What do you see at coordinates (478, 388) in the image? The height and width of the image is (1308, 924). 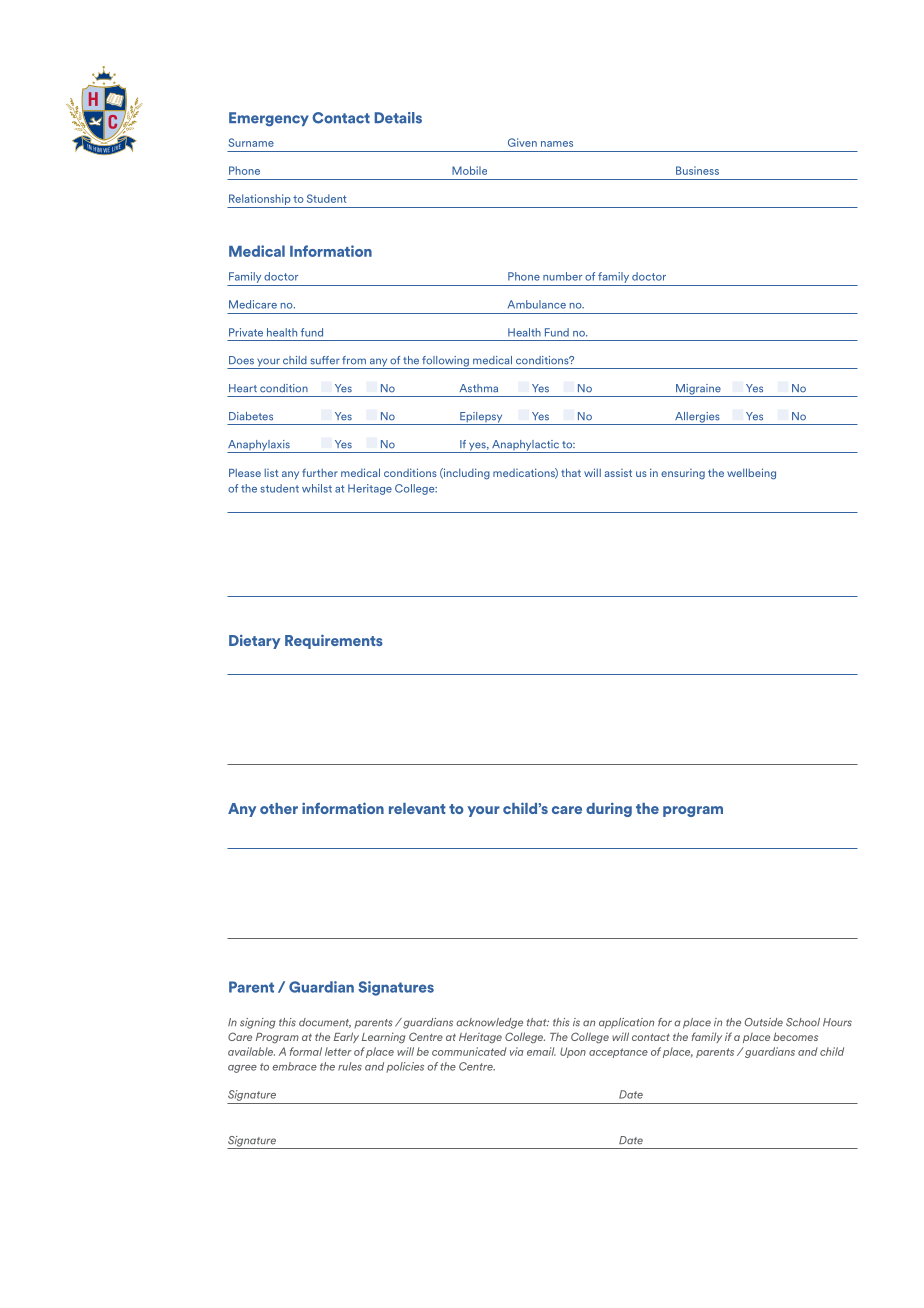 I see `Asthma` at bounding box center [478, 388].
